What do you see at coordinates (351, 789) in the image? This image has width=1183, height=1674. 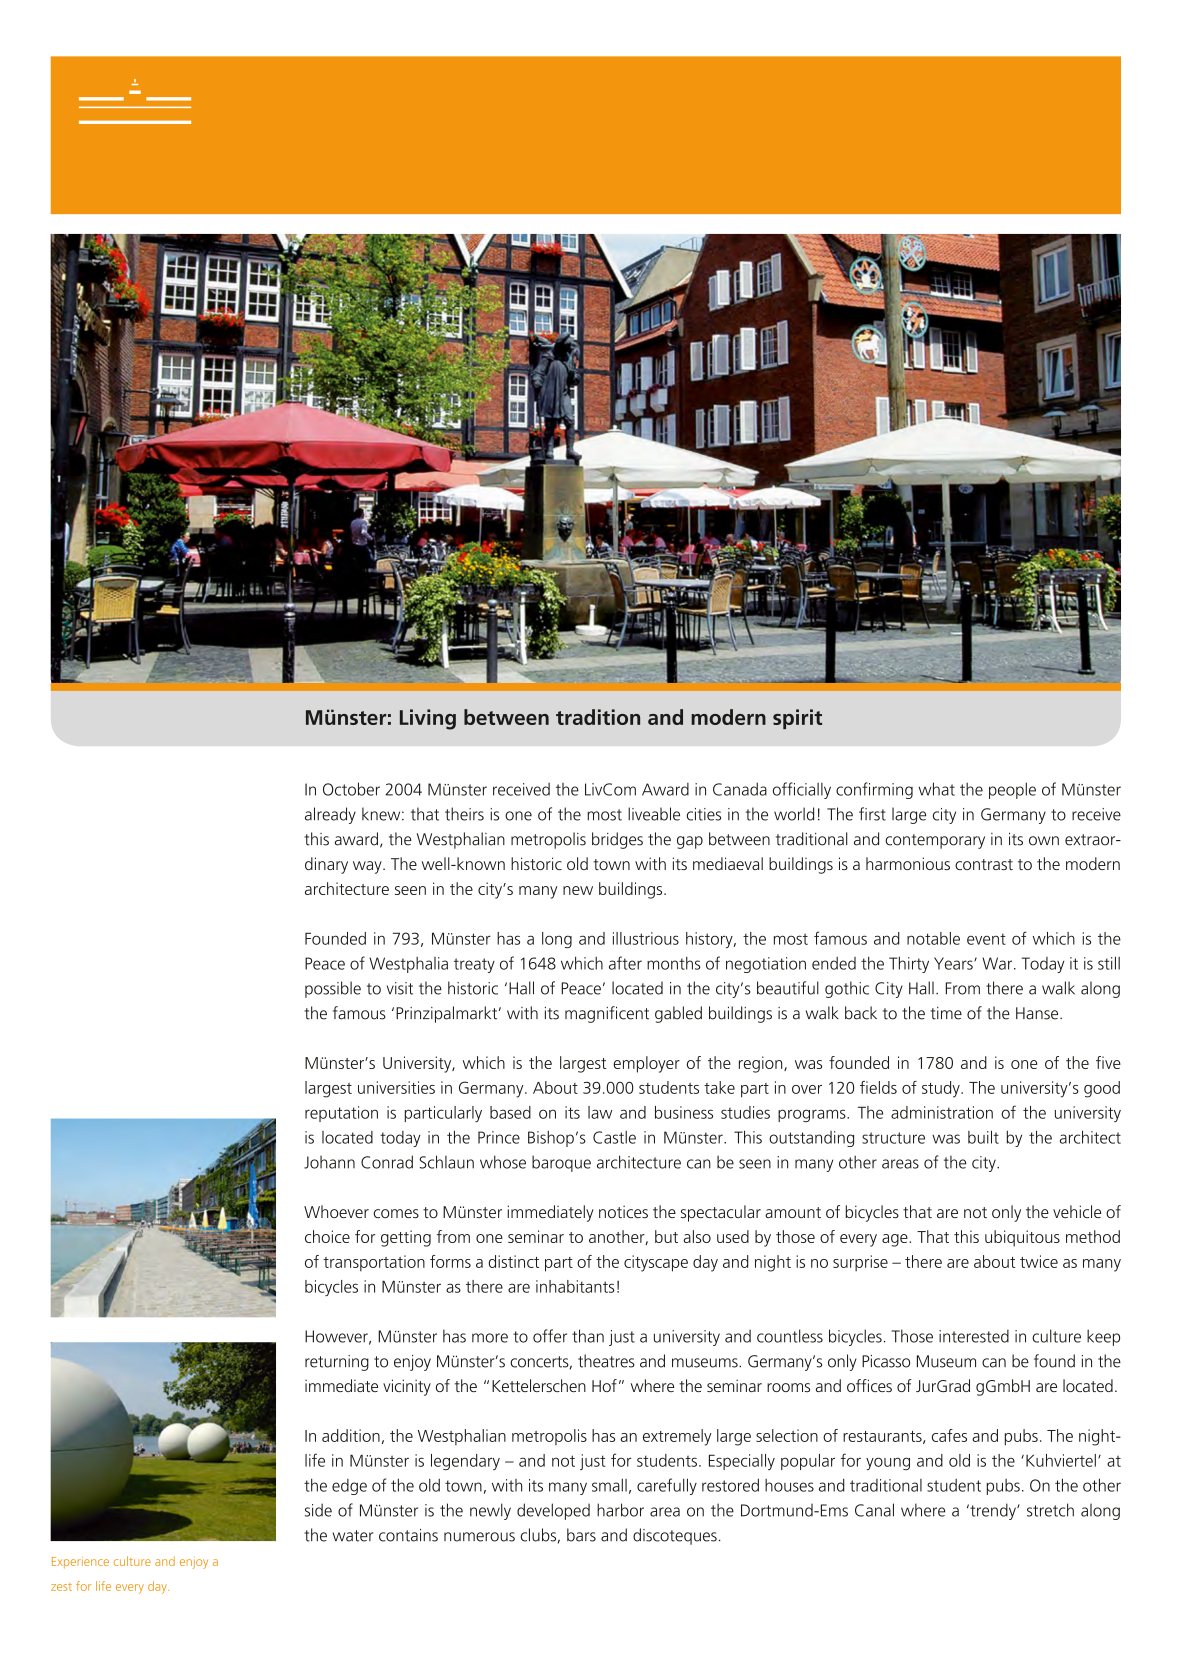 I see `October` at bounding box center [351, 789].
